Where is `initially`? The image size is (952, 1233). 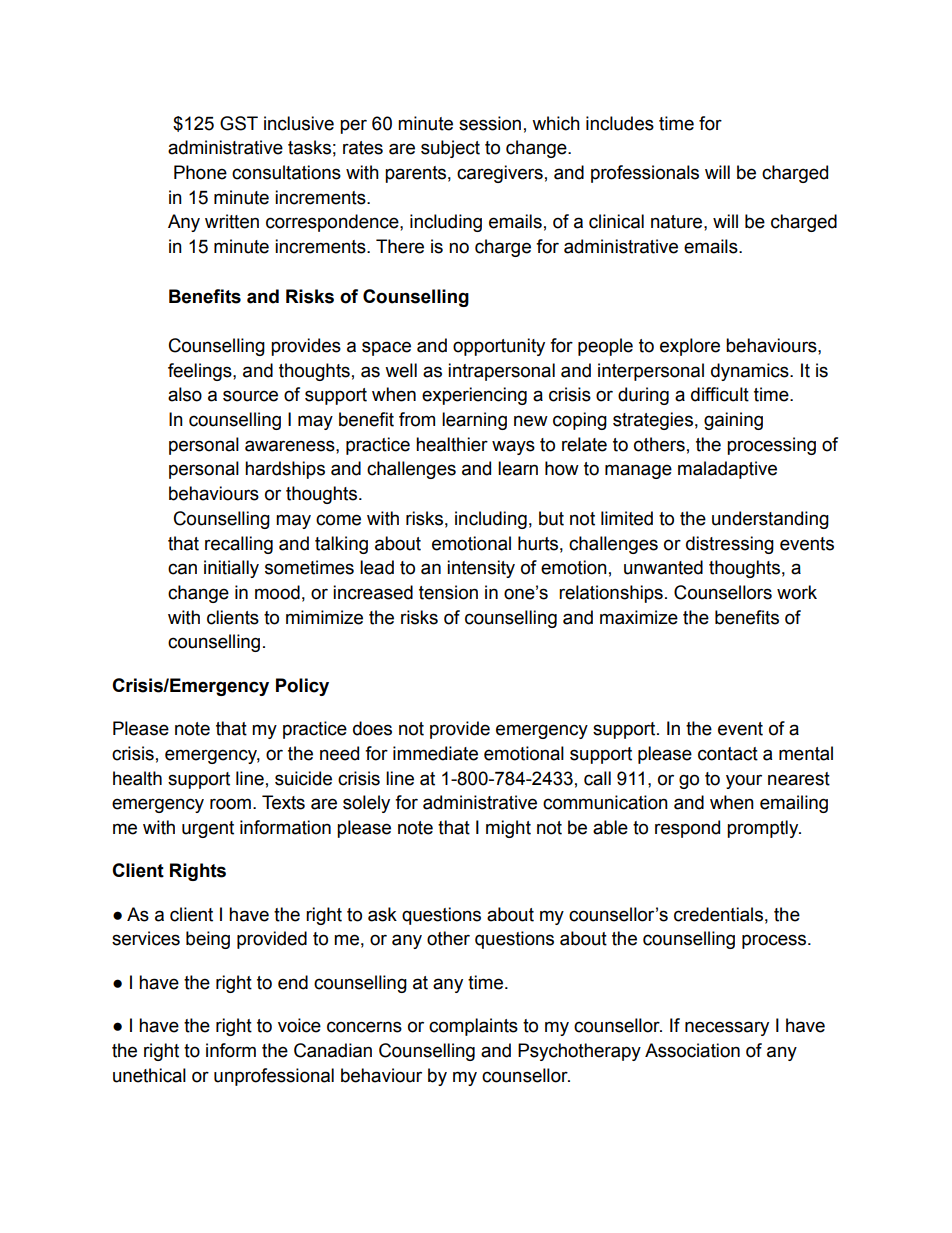 initially is located at coordinates (231, 569).
